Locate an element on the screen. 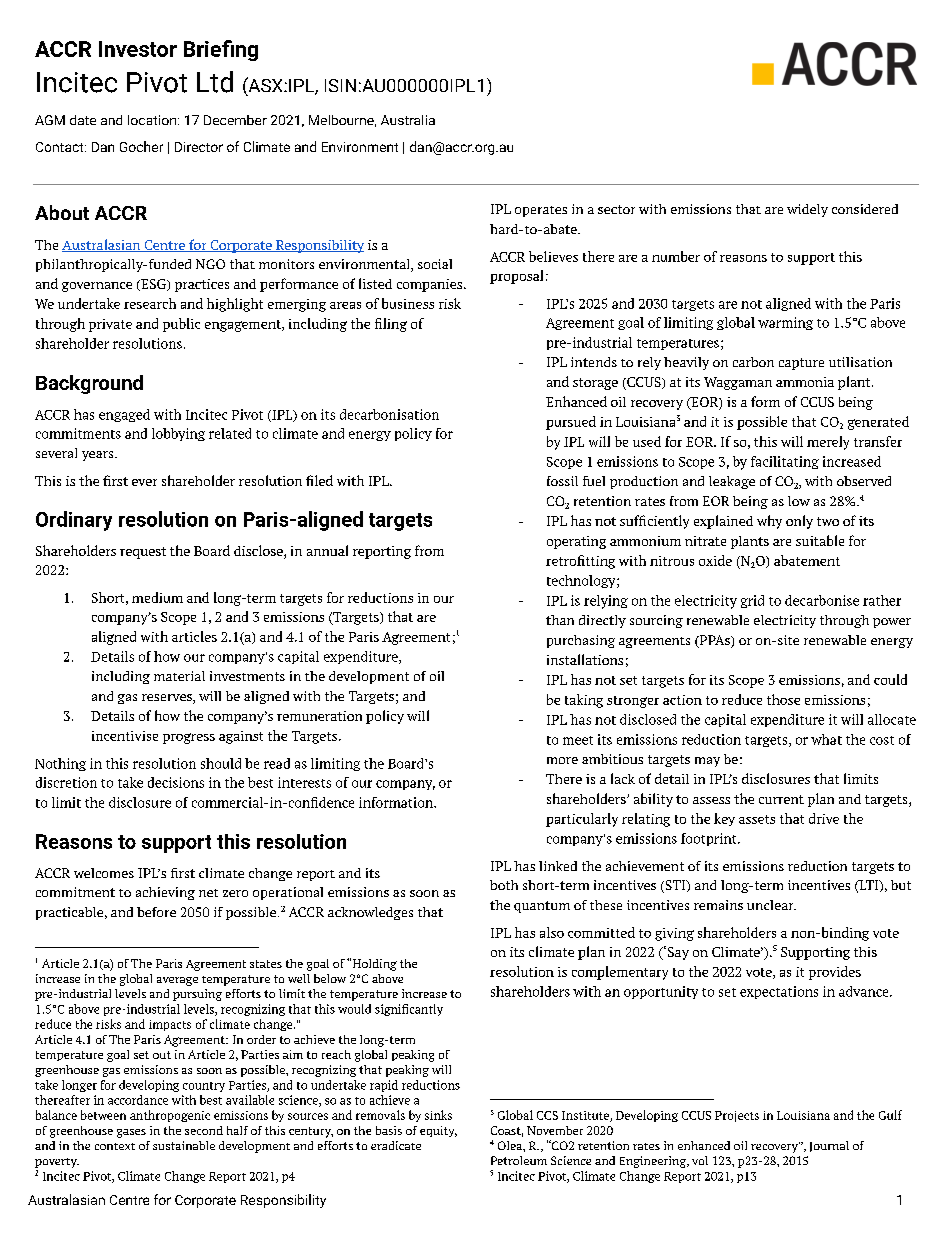 This screenshot has height=1233, width=952. Investor is located at coordinates (138, 49).
